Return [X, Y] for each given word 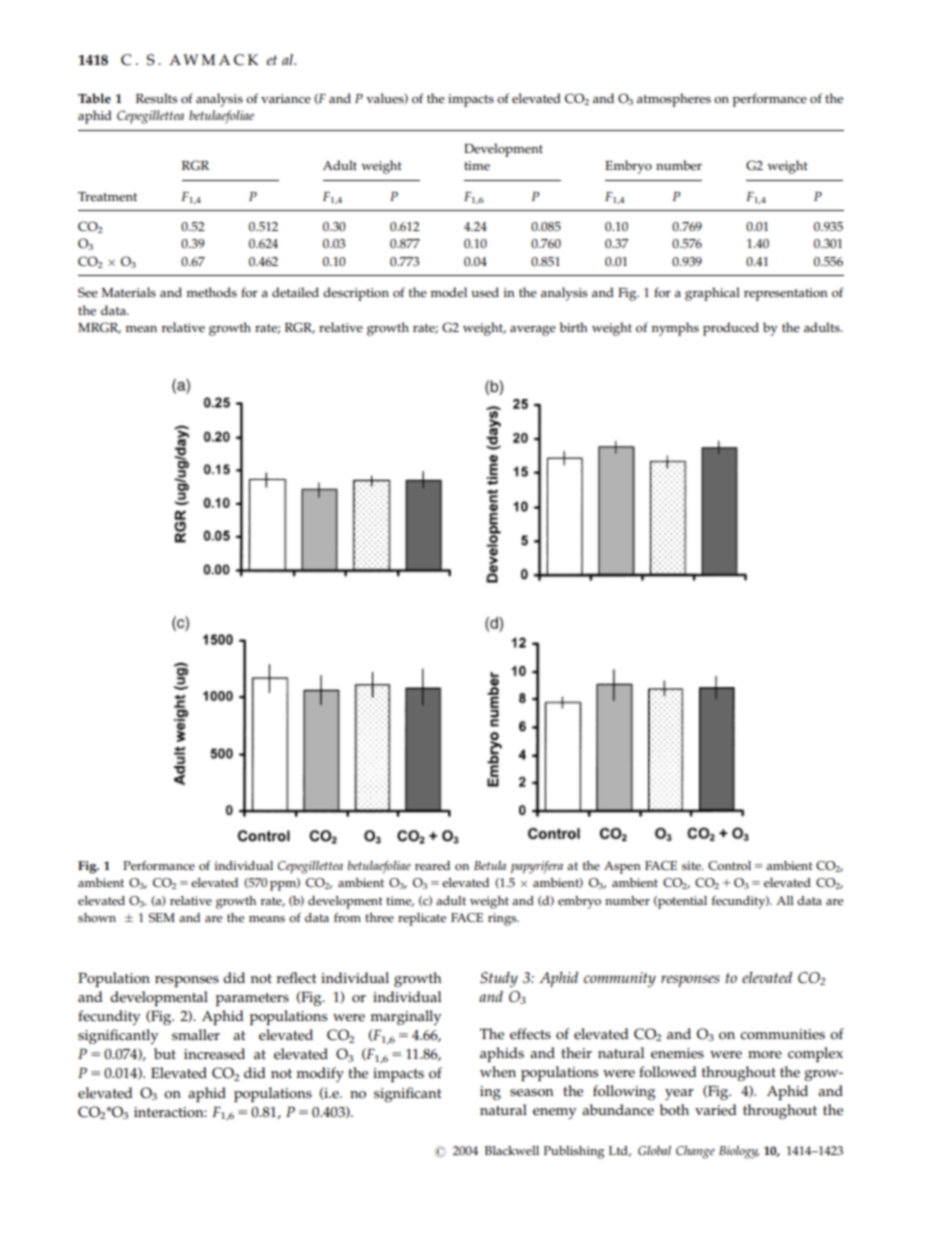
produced [731, 329]
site [692, 866]
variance [286, 99]
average [533, 331]
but [165, 1053]
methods [211, 292]
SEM [162, 918]
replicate [422, 919]
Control [729, 866]
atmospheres [674, 100]
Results [156, 98]
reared [432, 866]
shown [97, 918]
